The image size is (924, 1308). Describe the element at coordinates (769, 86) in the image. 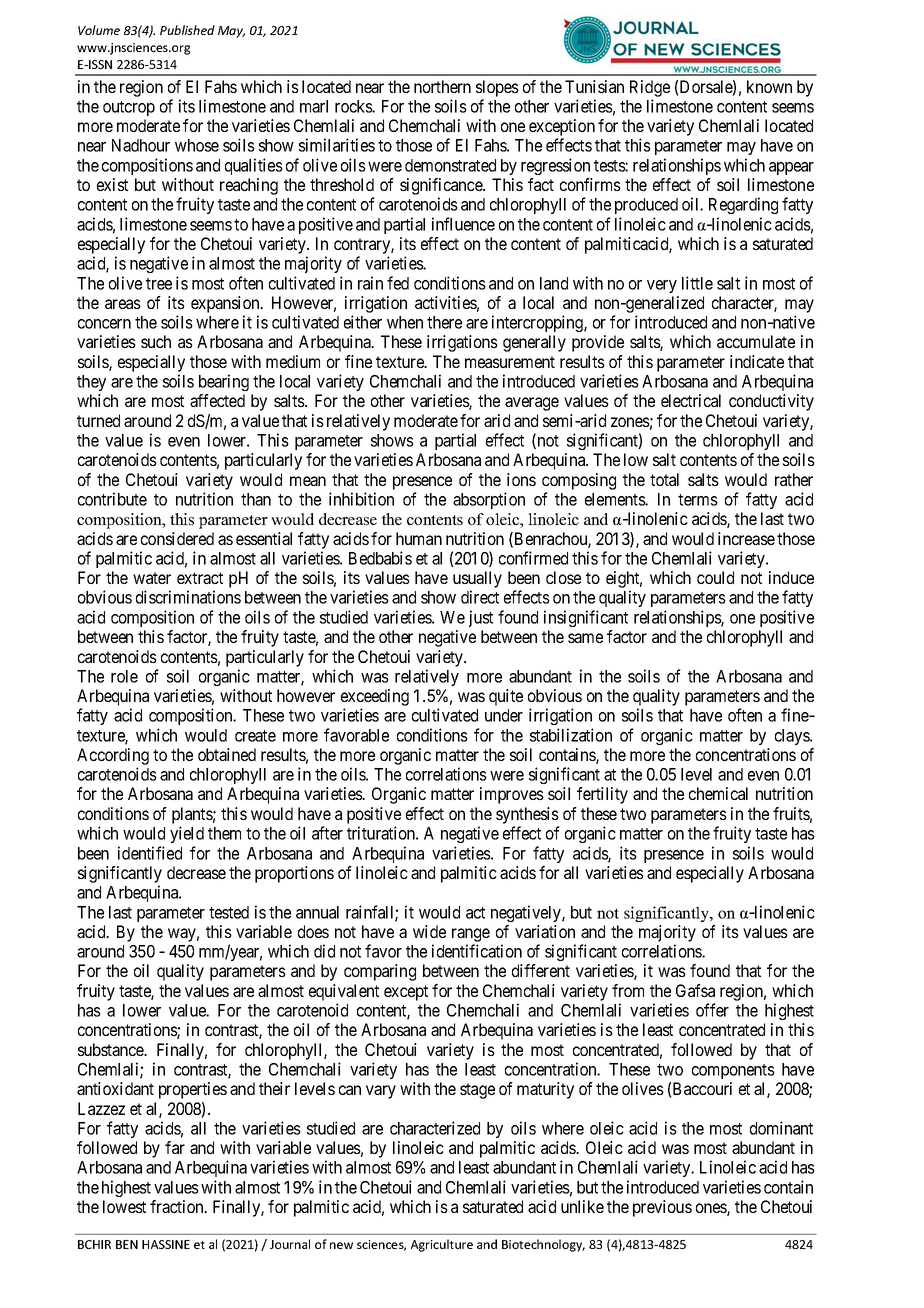

I see `known` at that location.
